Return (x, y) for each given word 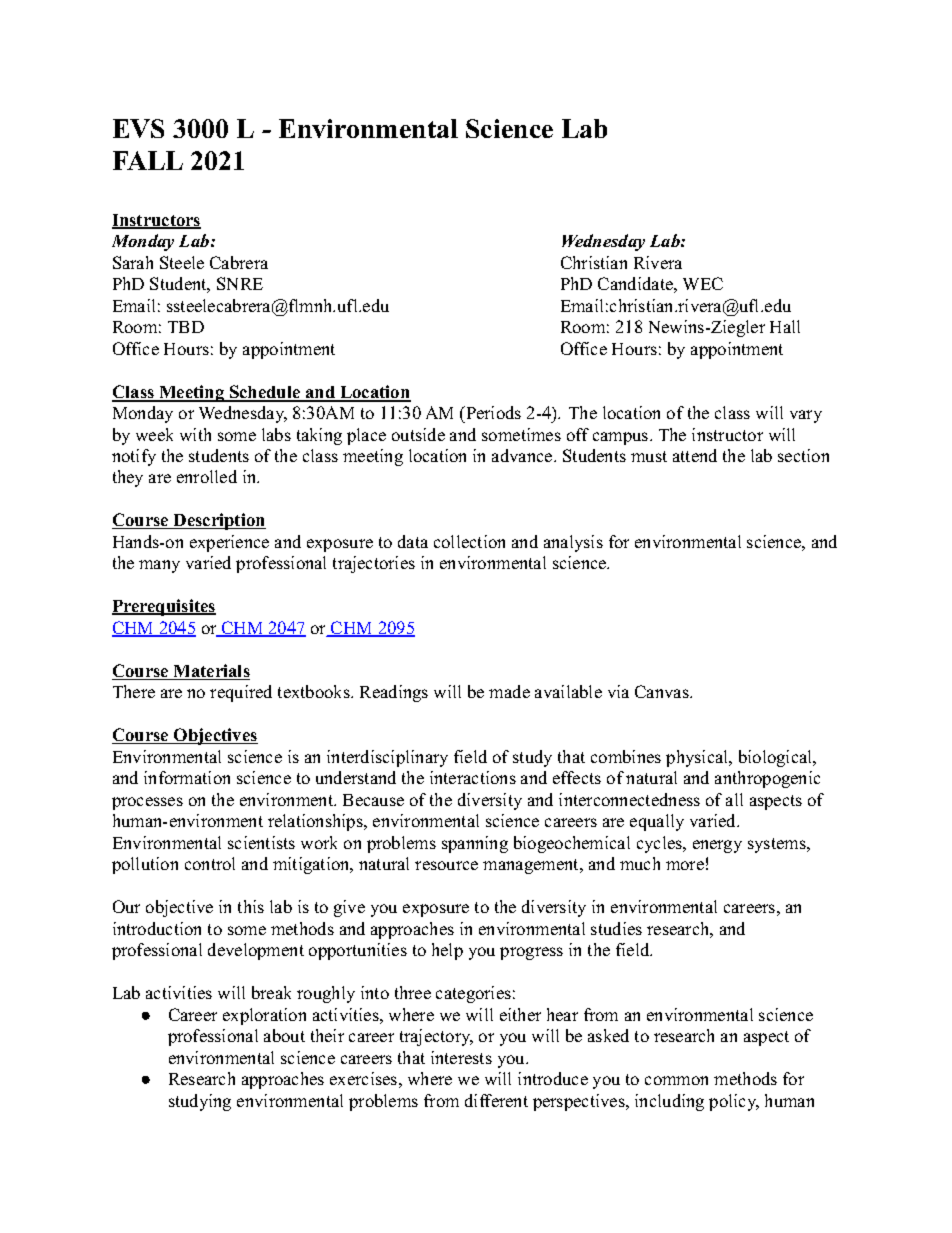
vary (806, 416)
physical (698, 758)
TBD (186, 327)
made (509, 691)
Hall (785, 326)
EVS (138, 128)
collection (469, 541)
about (284, 1035)
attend (695, 455)
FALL (148, 160)
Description (218, 521)
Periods (492, 412)
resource (446, 865)
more (685, 865)
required (241, 693)
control (210, 863)
